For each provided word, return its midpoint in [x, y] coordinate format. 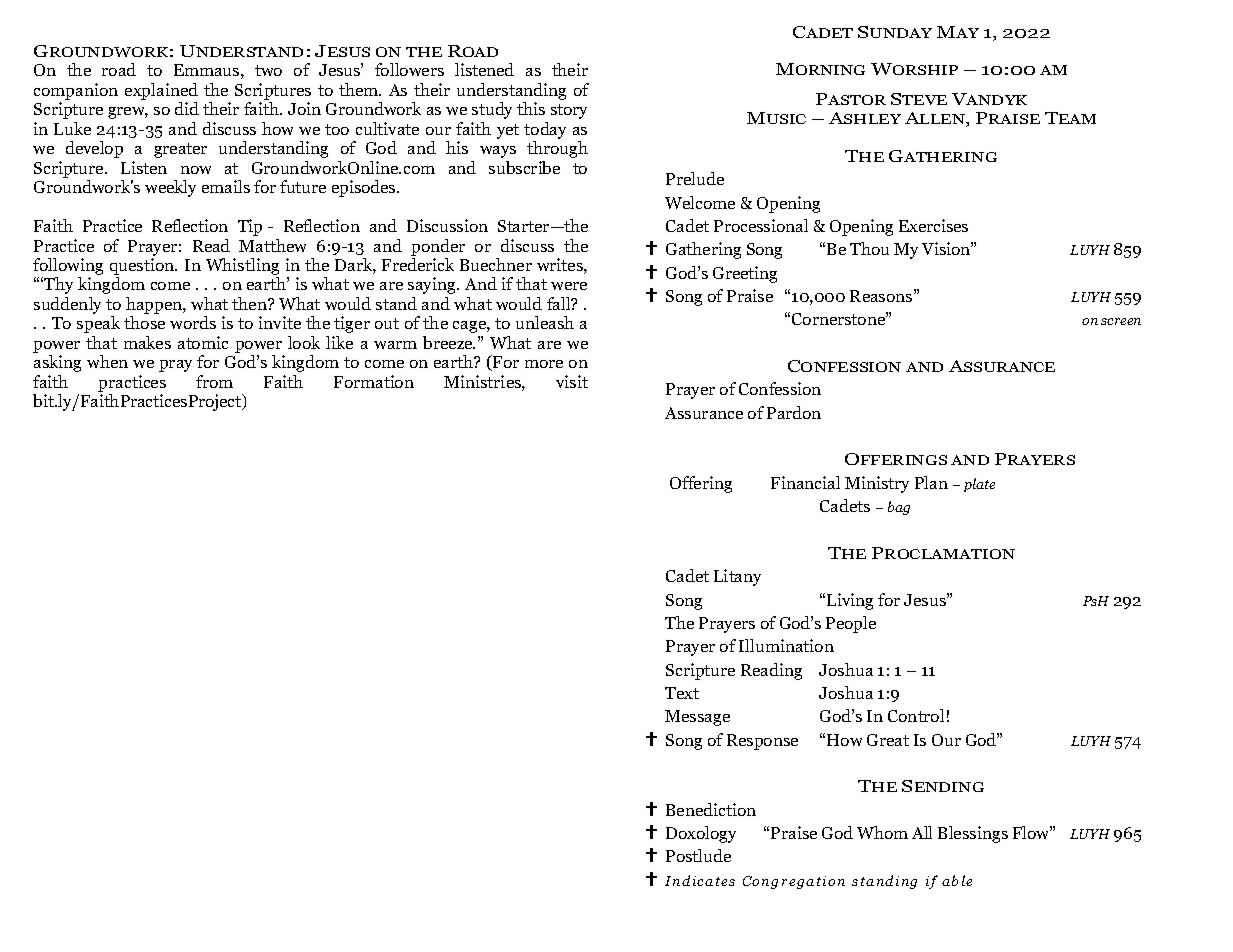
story [569, 111]
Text [682, 693]
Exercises [933, 225]
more [544, 364]
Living [850, 601]
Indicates [700, 880]
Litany [737, 577]
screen [1121, 321]
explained [161, 91]
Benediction [711, 809]
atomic [203, 342]
